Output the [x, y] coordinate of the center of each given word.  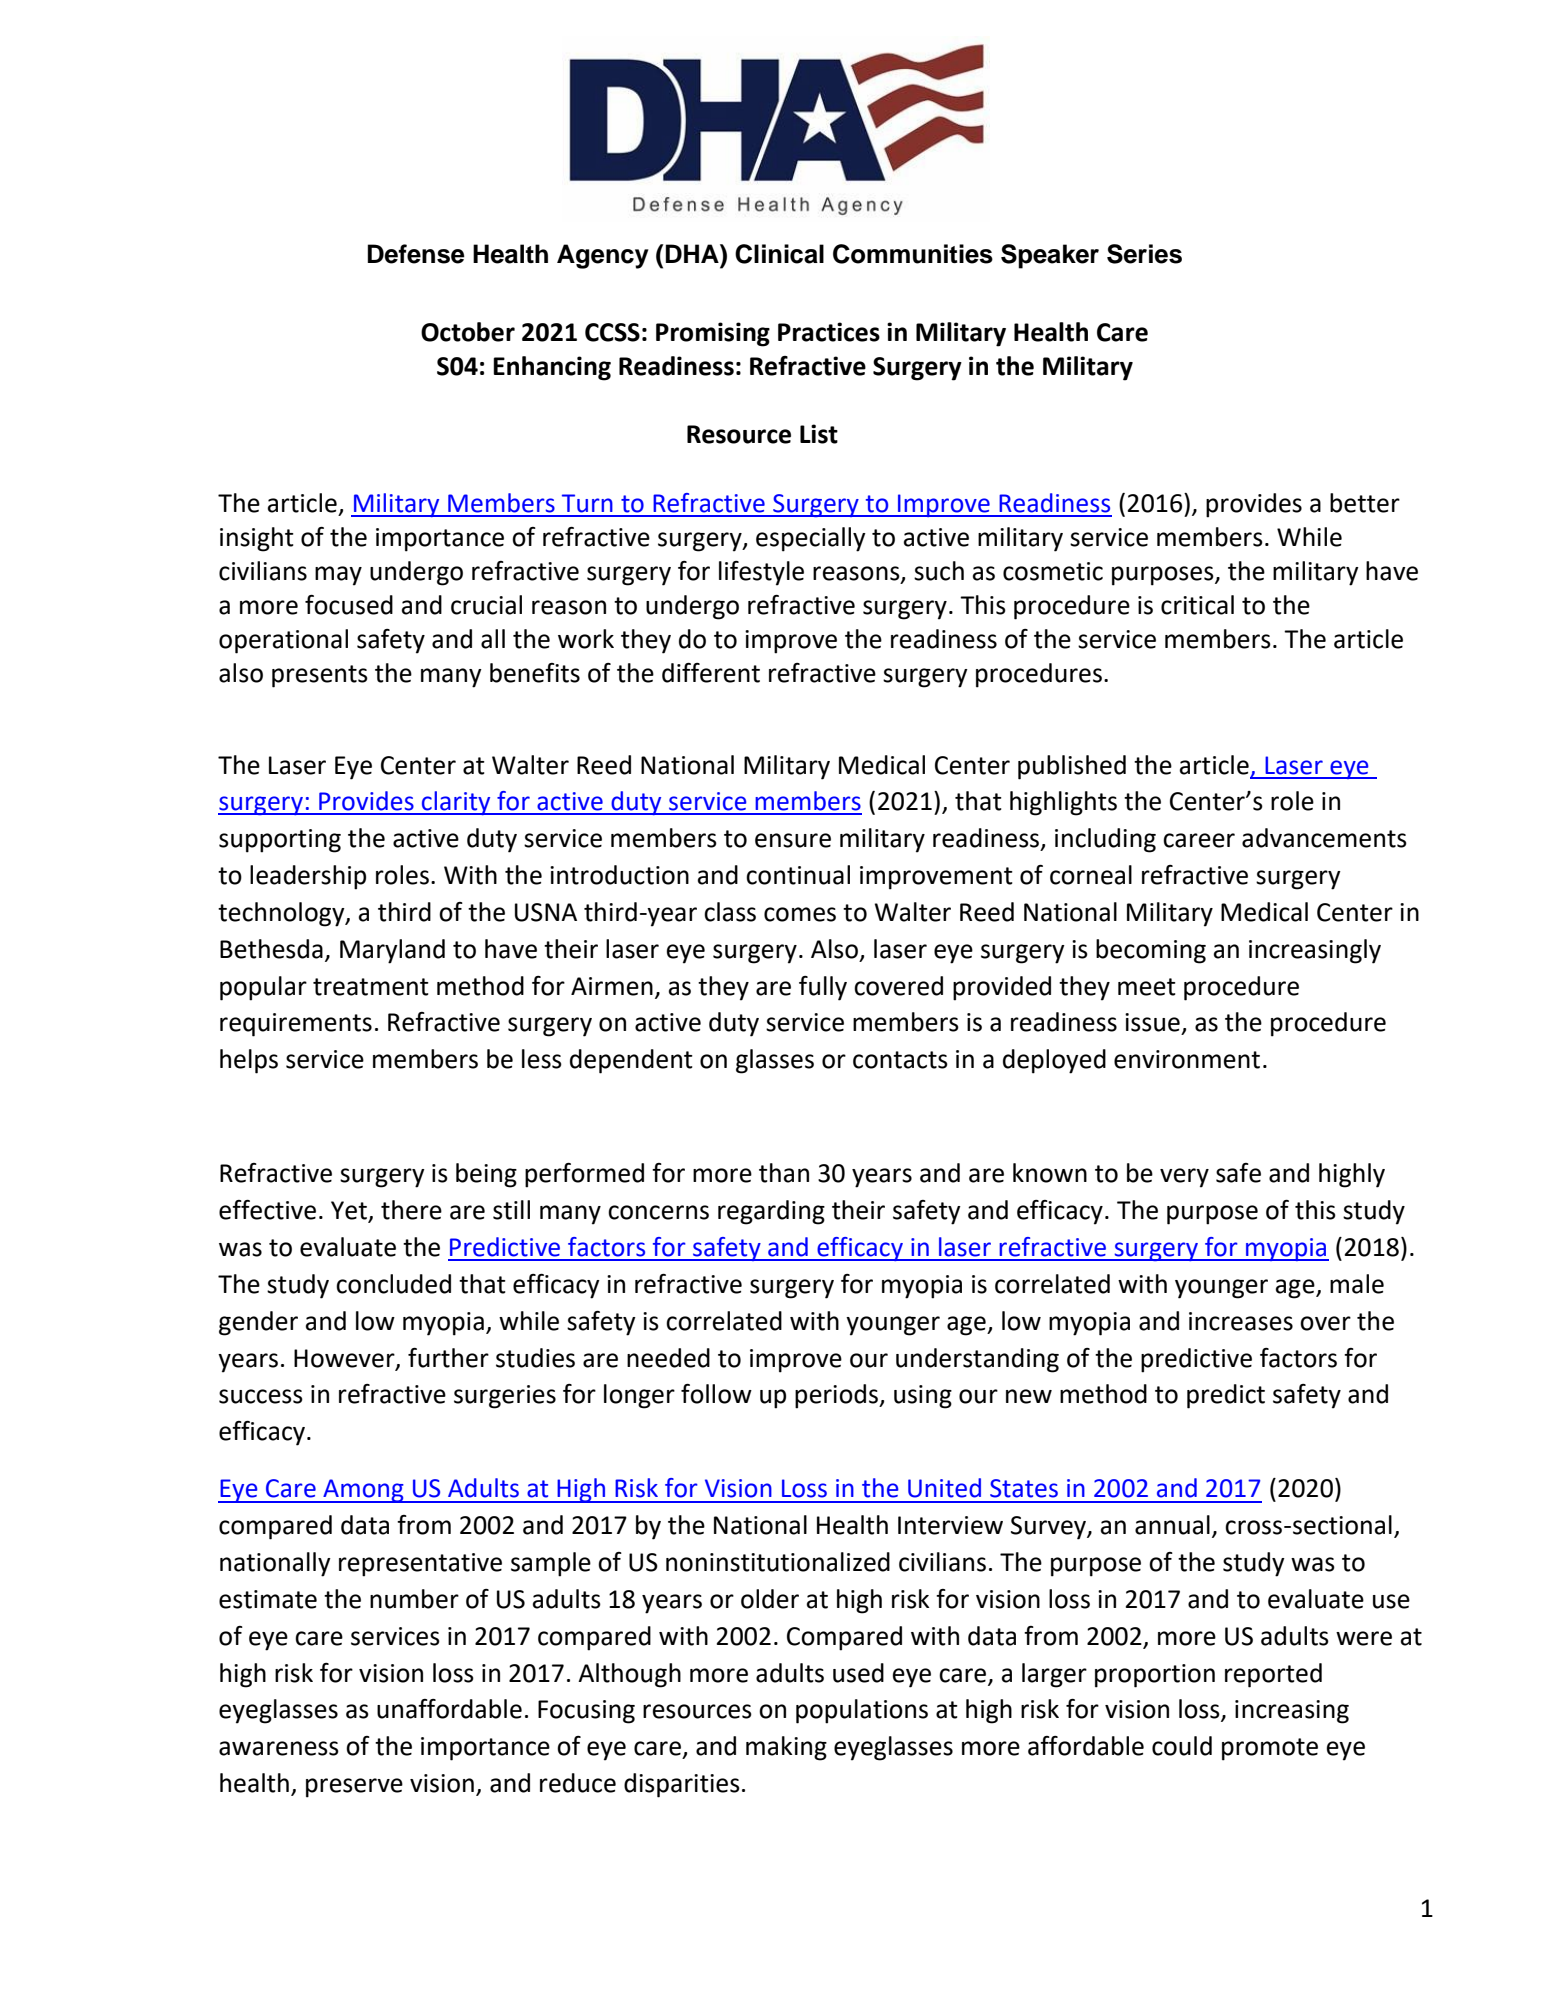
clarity [456, 803]
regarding [771, 1212]
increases [1241, 1321]
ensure [793, 840]
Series [1144, 254]
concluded [393, 1284]
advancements [1324, 838]
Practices [829, 332]
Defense [416, 254]
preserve [354, 1788]
